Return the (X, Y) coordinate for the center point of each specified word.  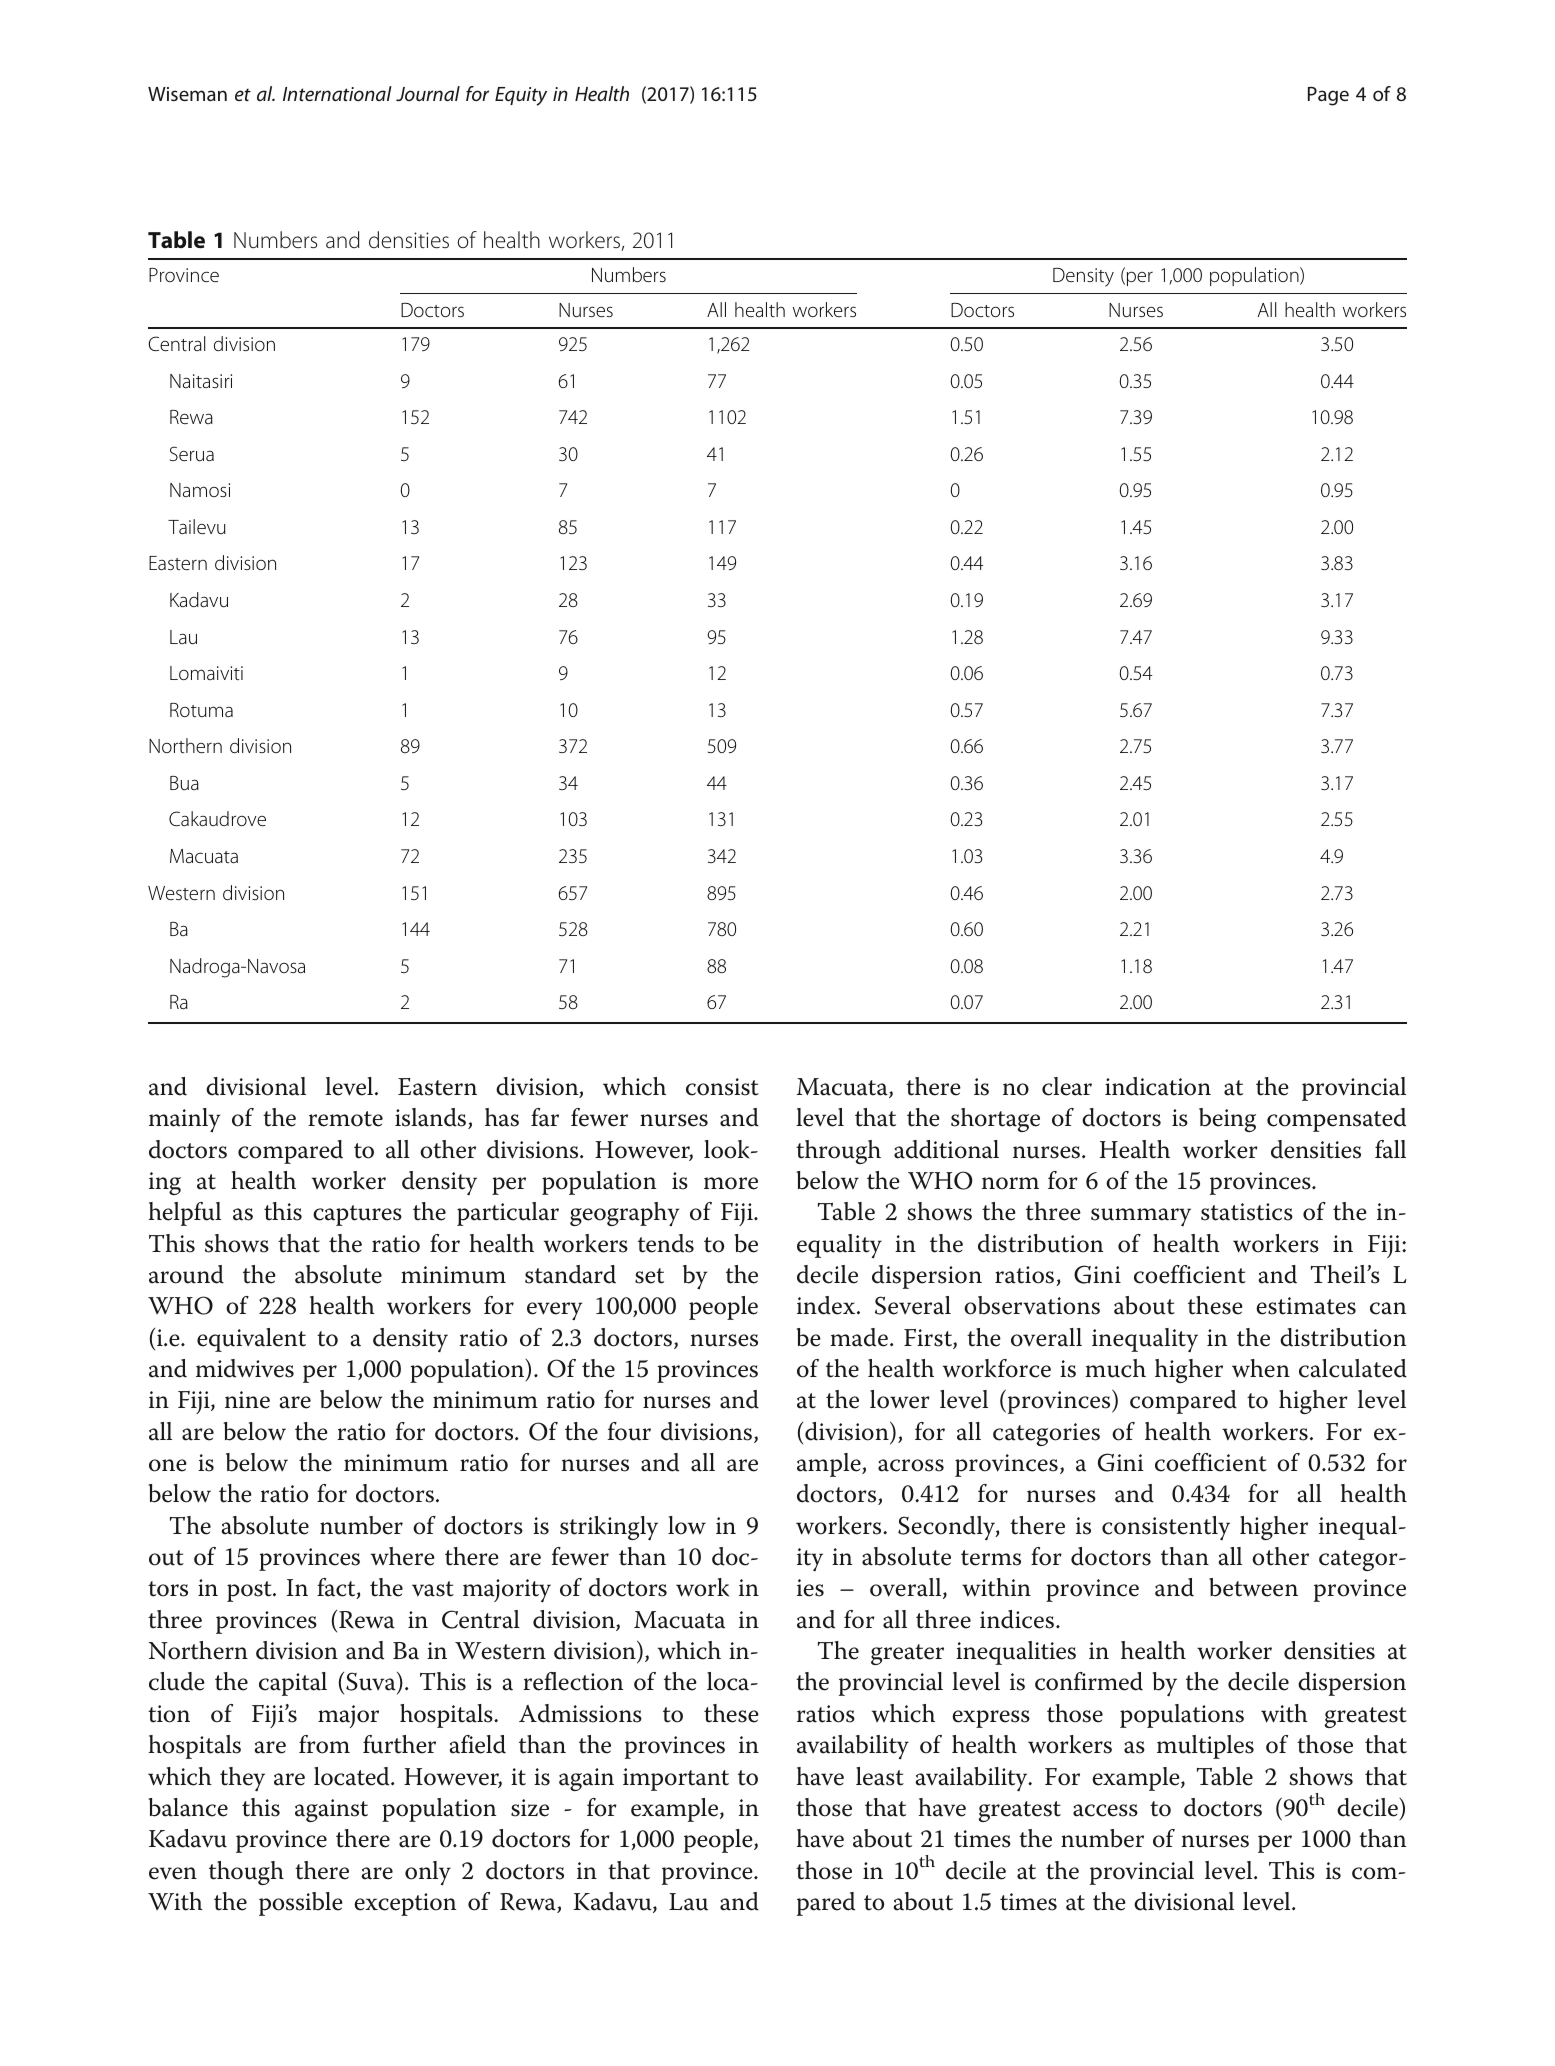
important (676, 1779)
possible (301, 1904)
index (827, 1305)
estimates (1306, 1306)
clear (1067, 1086)
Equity (521, 96)
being (1227, 1120)
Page (1328, 96)
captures (357, 1215)
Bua (184, 783)
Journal (428, 93)
